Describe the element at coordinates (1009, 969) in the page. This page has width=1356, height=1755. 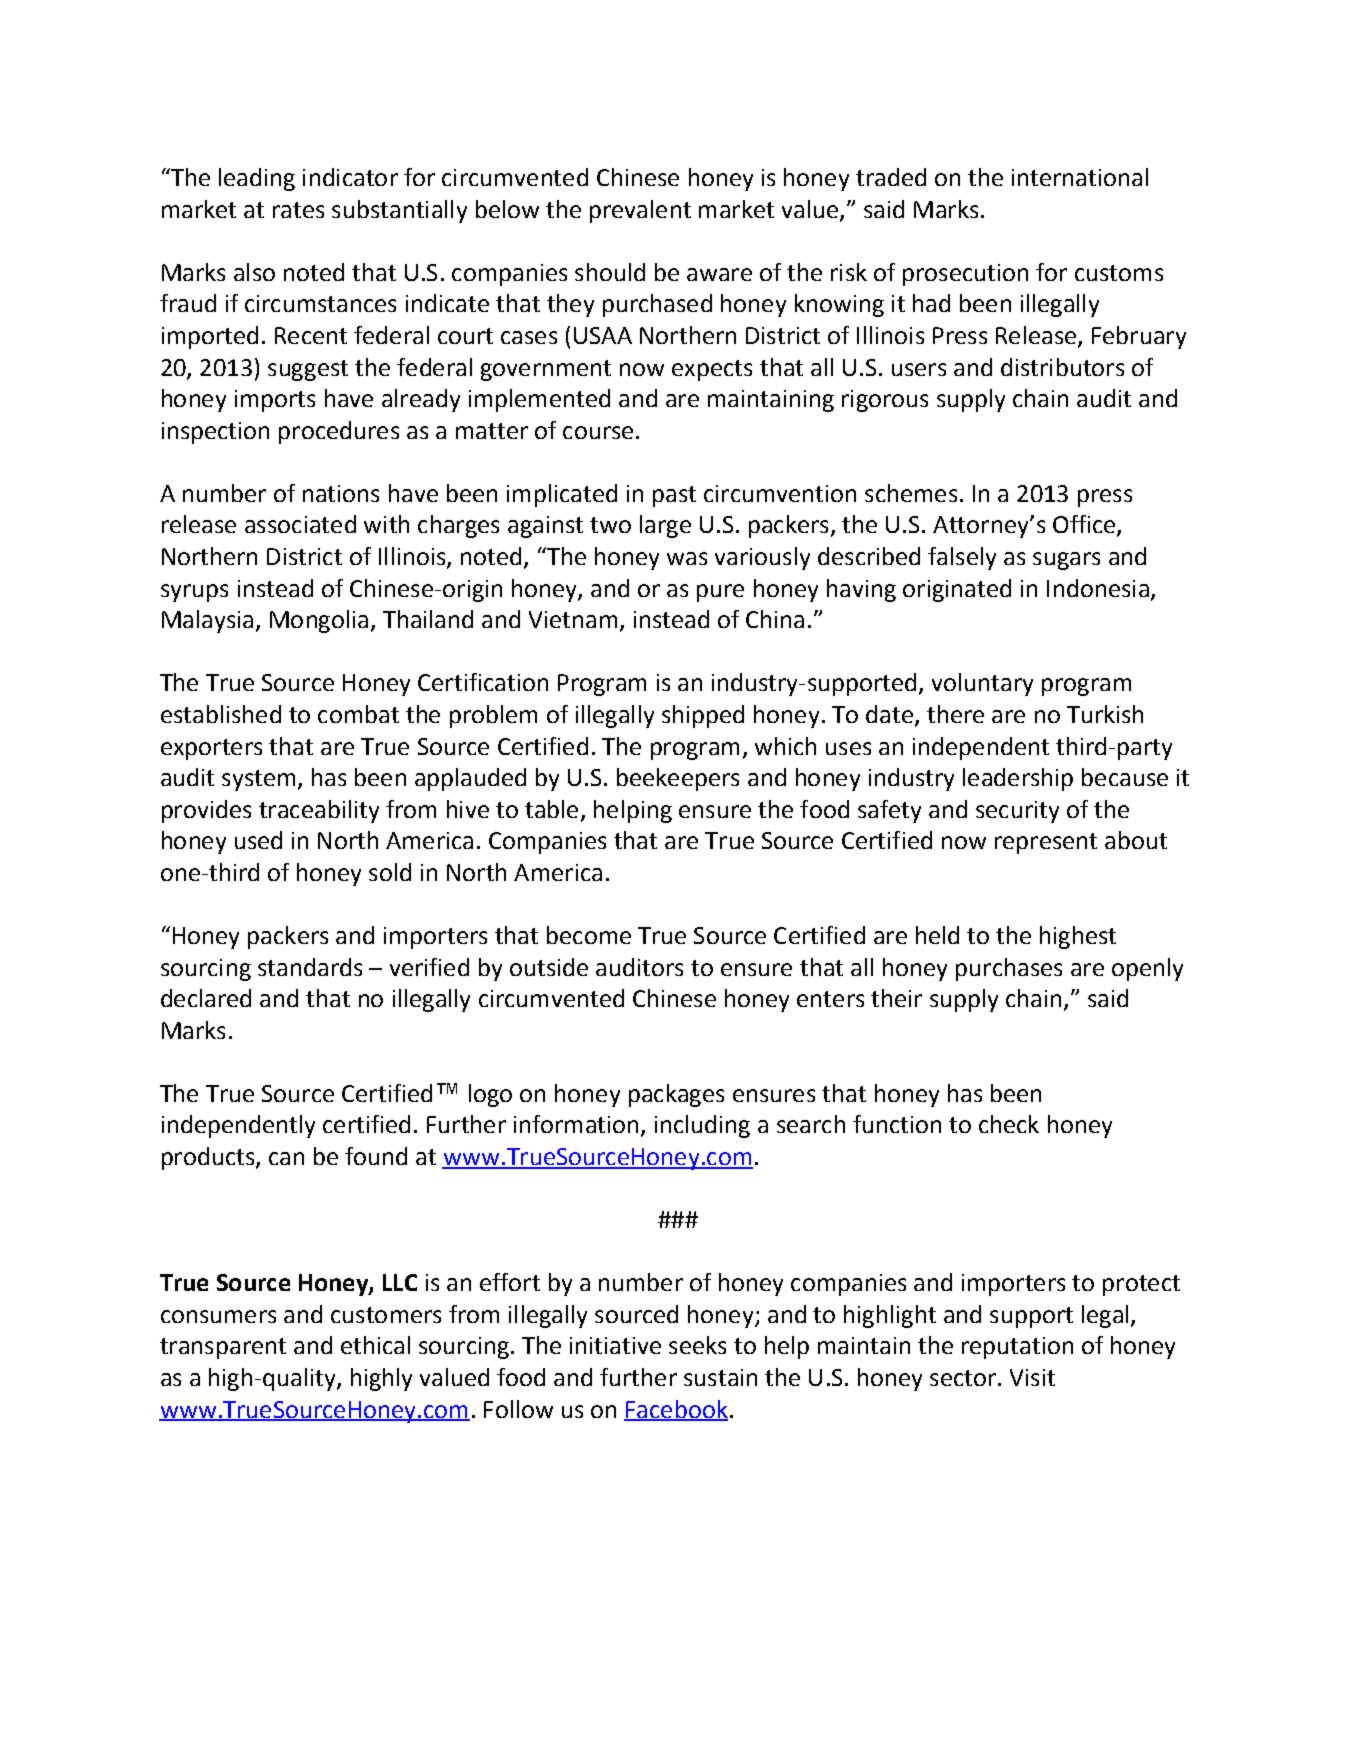
I see `purchases` at that location.
